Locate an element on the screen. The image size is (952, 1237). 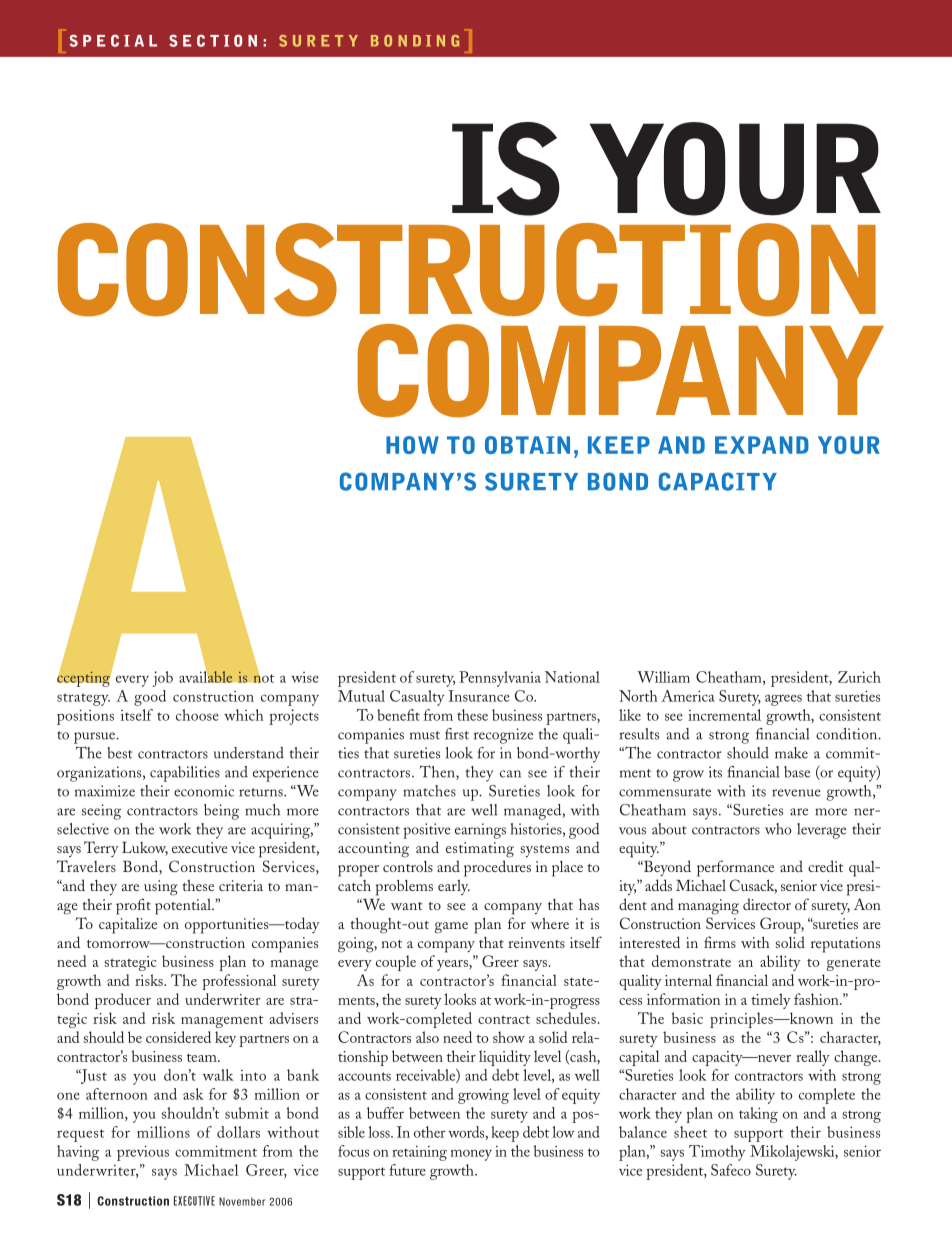
Safeco is located at coordinates (731, 1170).
